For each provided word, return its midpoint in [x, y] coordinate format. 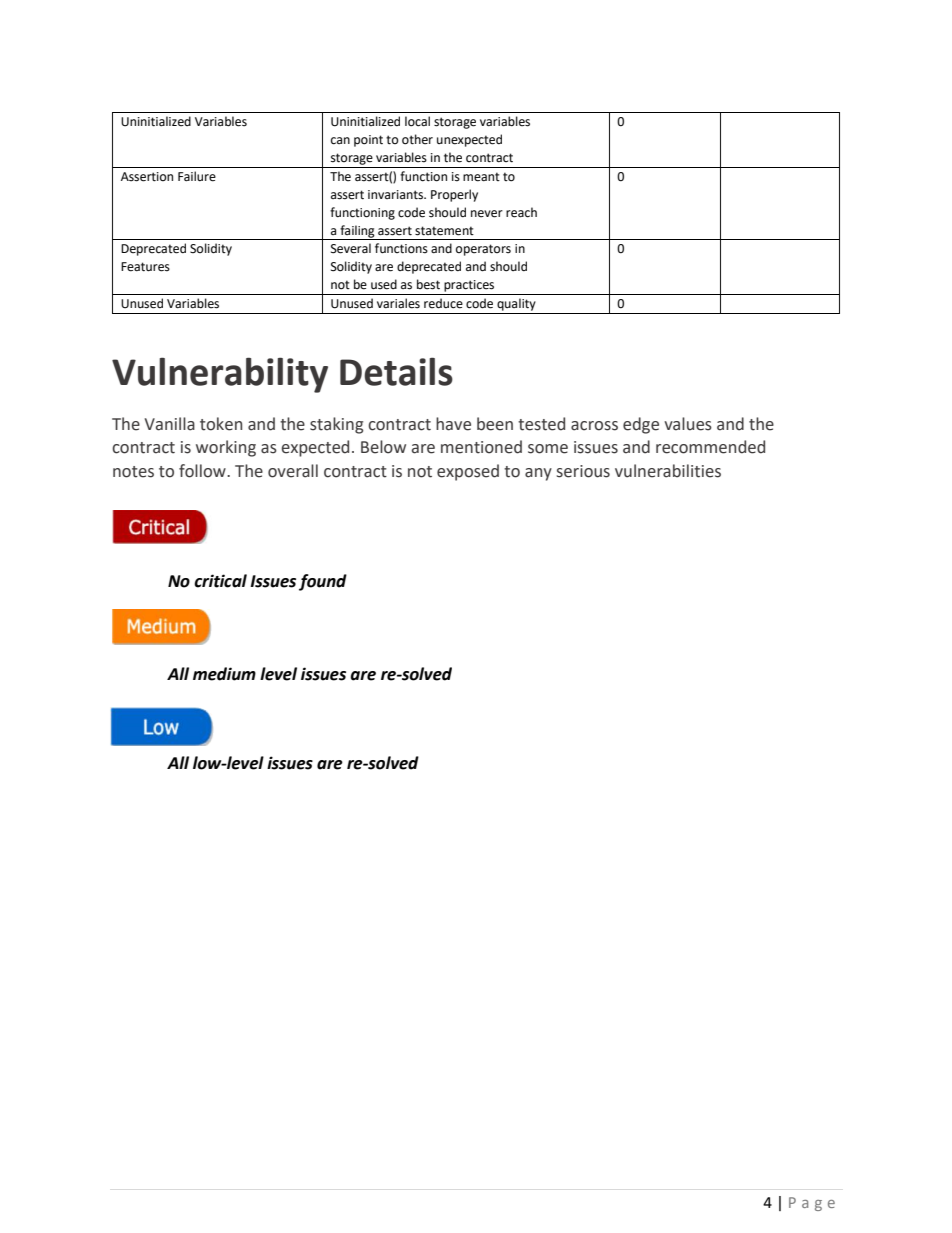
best [428, 284]
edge [641, 425]
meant [481, 177]
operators [483, 250]
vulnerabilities [668, 471]
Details [396, 371]
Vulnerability [220, 375]
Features [145, 267]
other [417, 139]
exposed [468, 472]
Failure [197, 176]
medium [224, 674]
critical [220, 581]
